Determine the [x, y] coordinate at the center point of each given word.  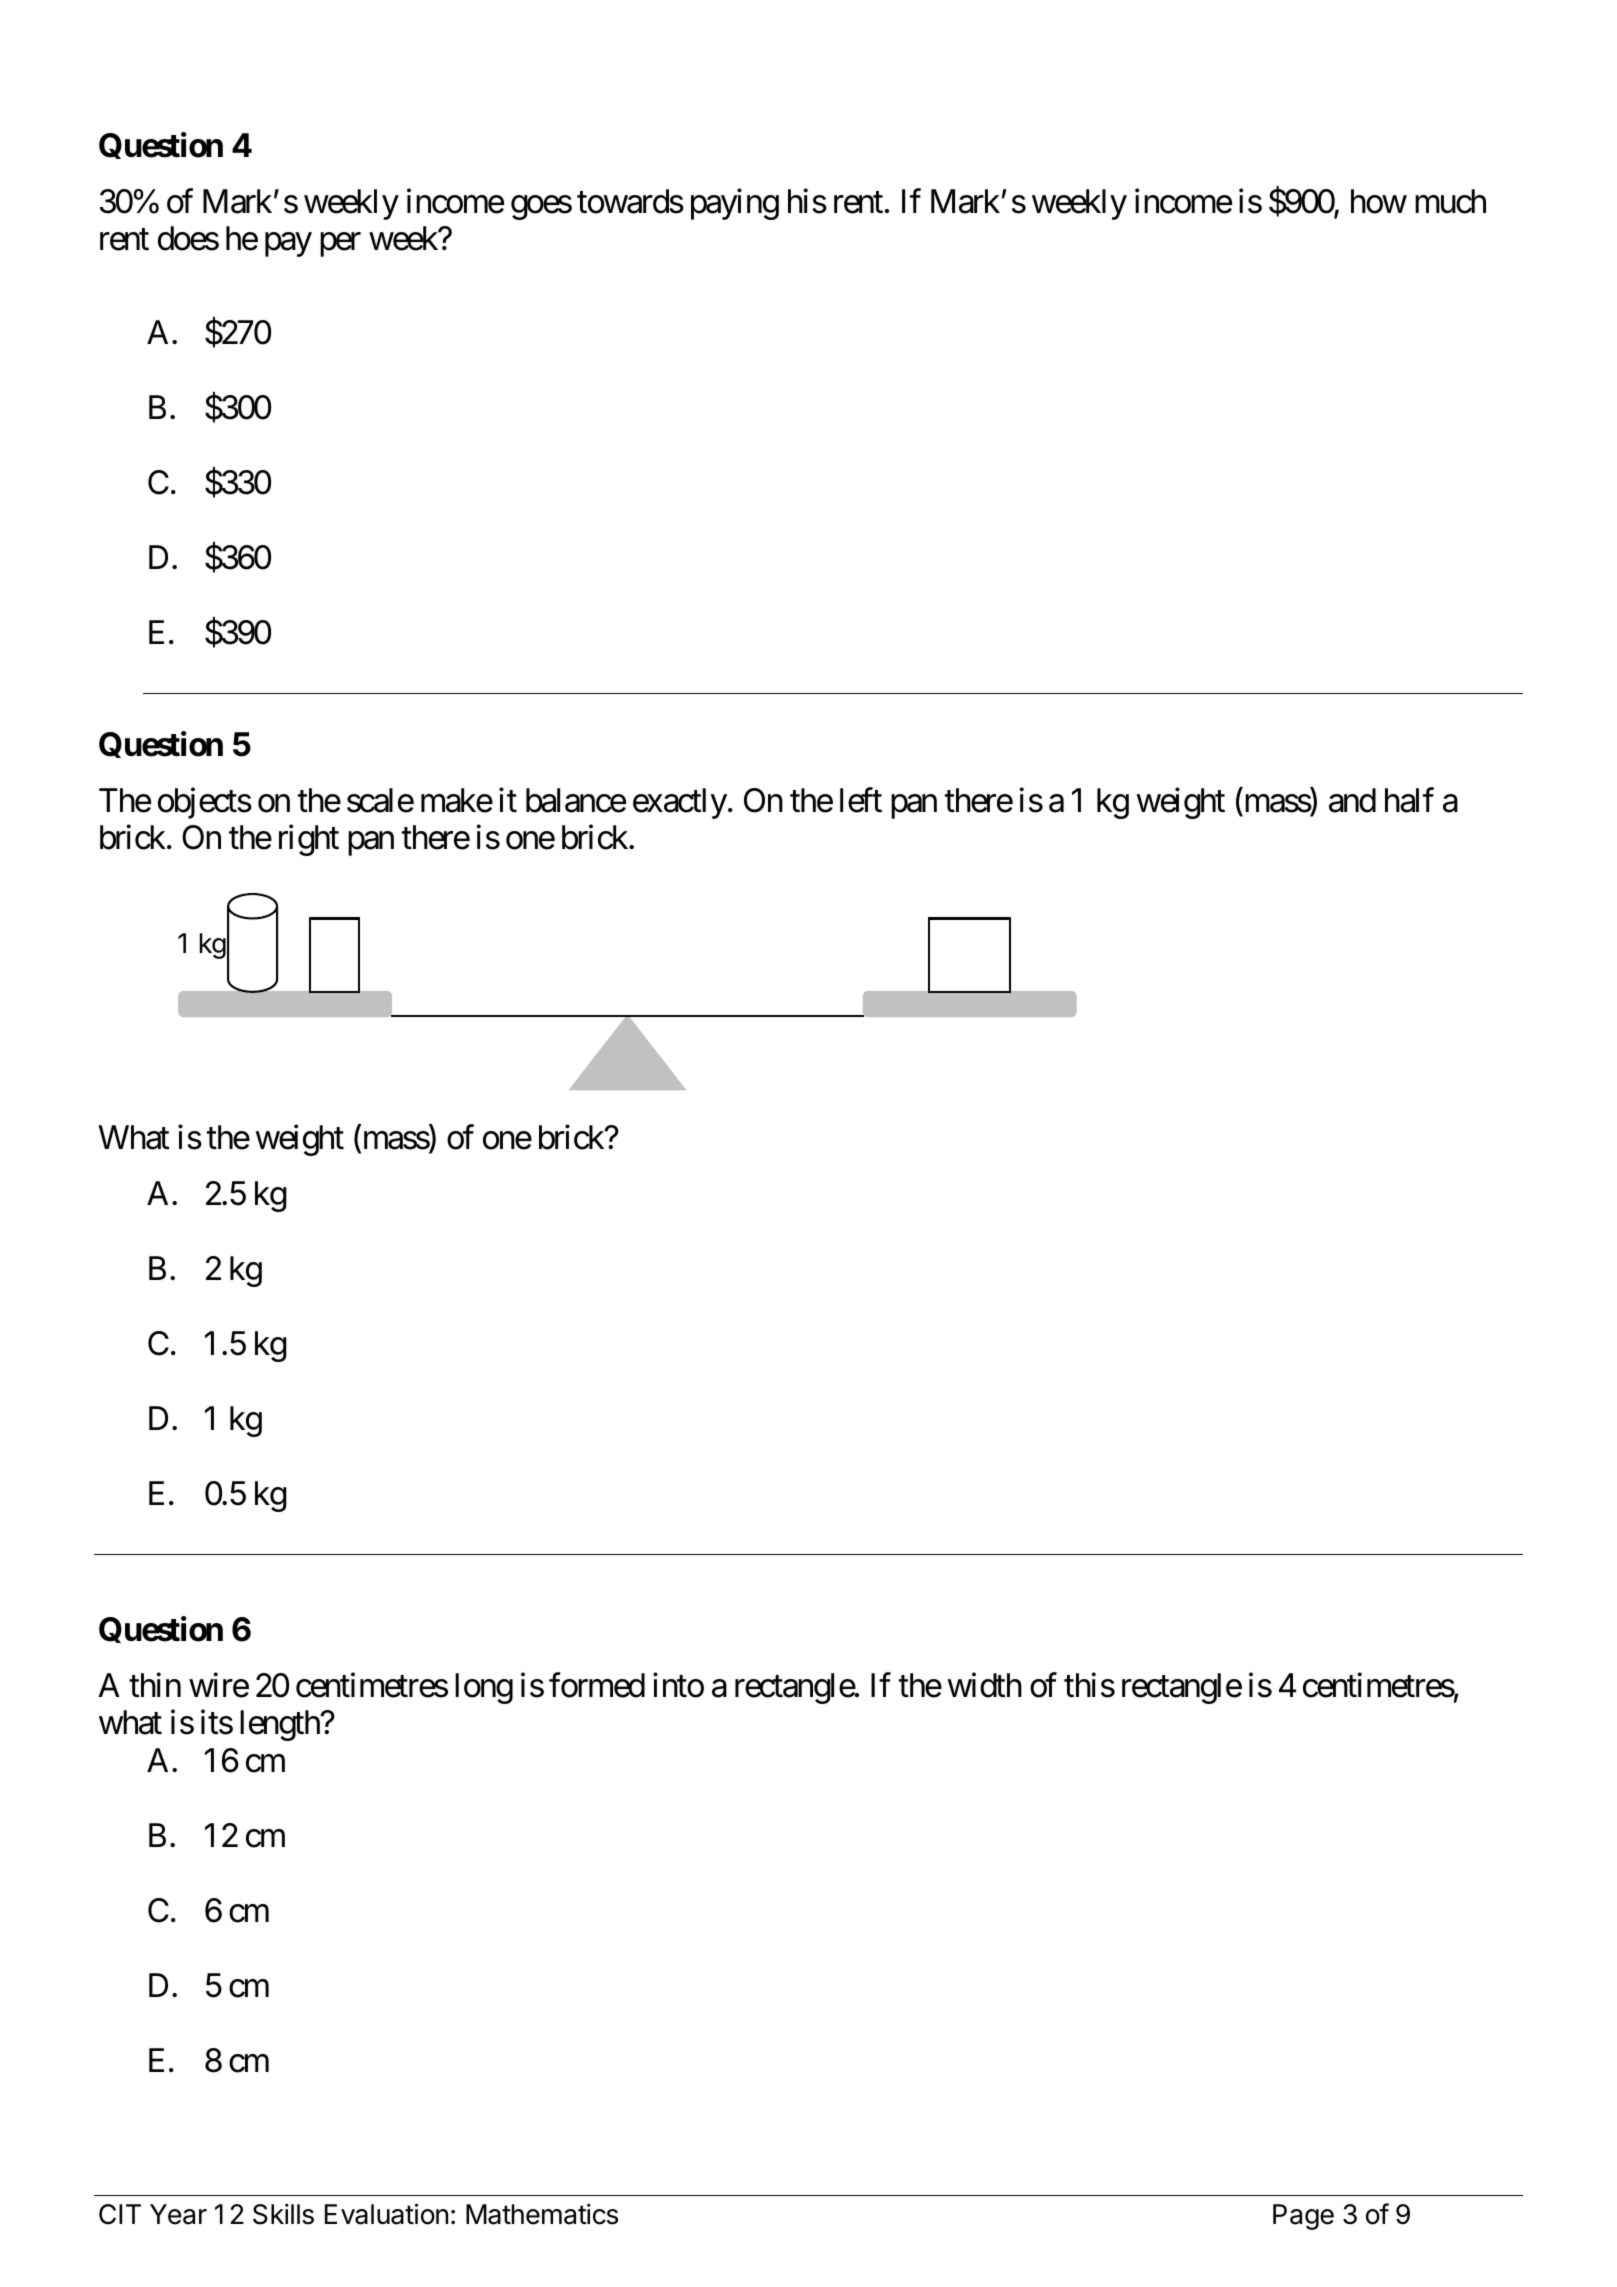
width [984, 1685]
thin [155, 1685]
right [309, 840]
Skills [283, 2214]
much [1450, 201]
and [1352, 800]
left [861, 800]
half [1409, 800]
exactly [680, 803]
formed [597, 1685]
